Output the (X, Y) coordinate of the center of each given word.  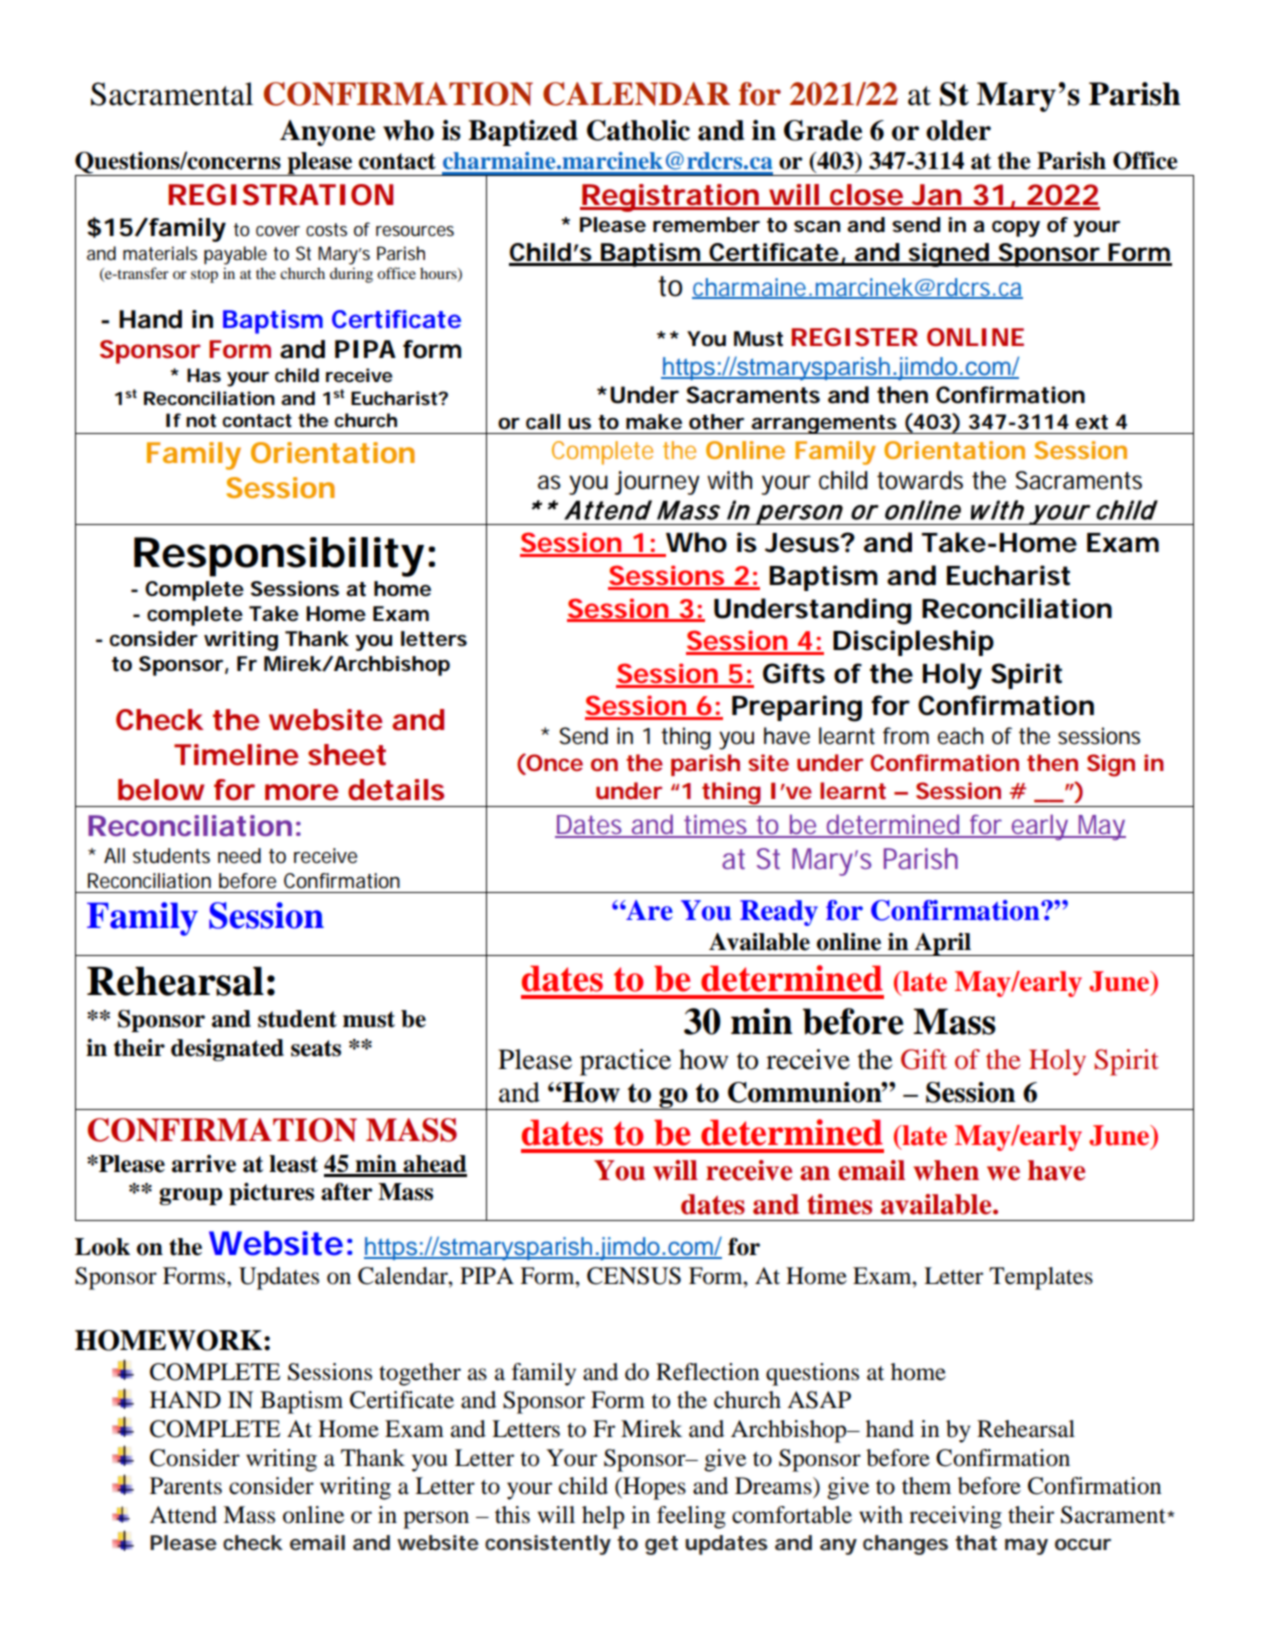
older (958, 130)
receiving (955, 1517)
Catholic (638, 130)
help (603, 1517)
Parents (186, 1486)
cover (278, 231)
